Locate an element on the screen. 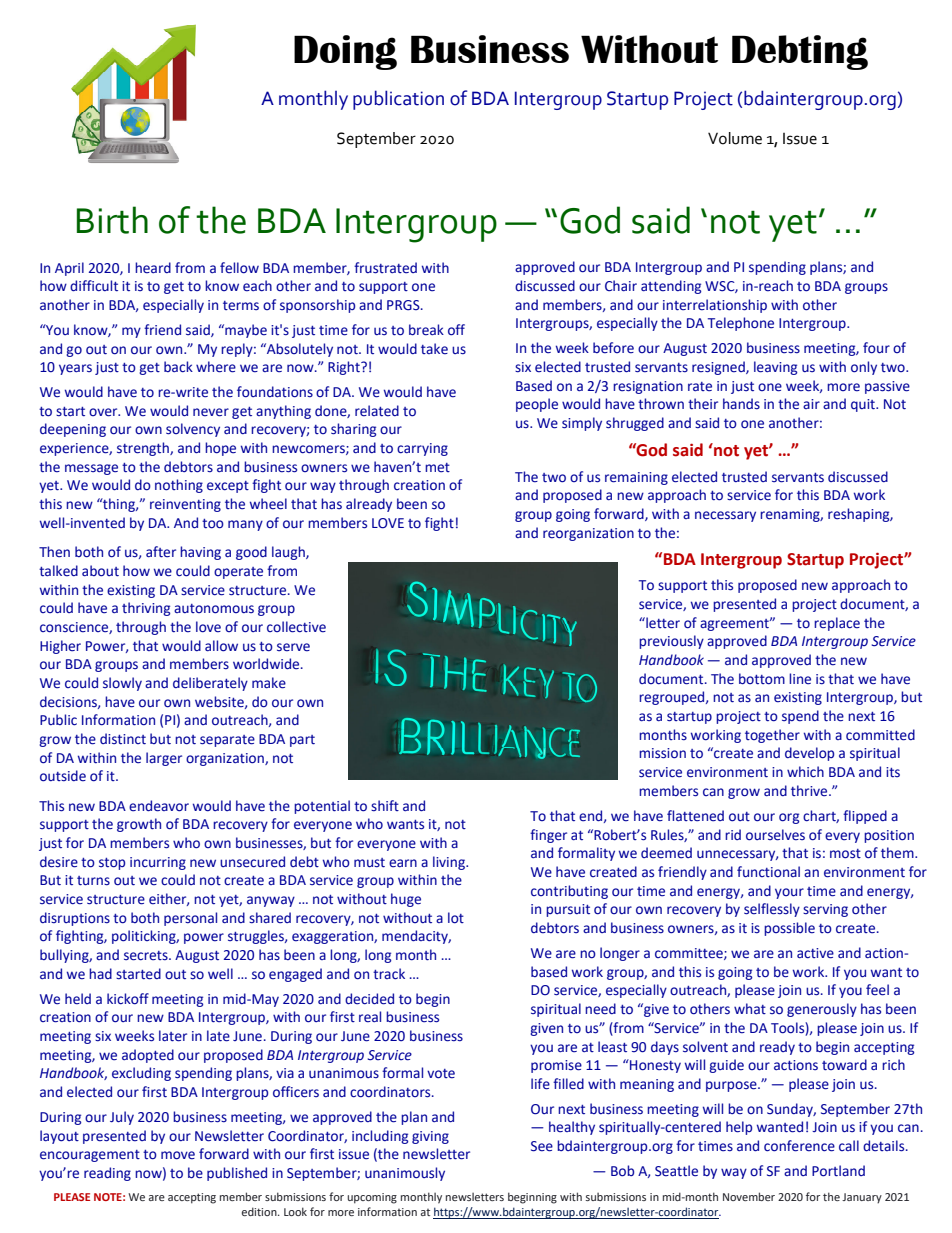 The image size is (952, 1233). Telephone is located at coordinates (741, 324).
